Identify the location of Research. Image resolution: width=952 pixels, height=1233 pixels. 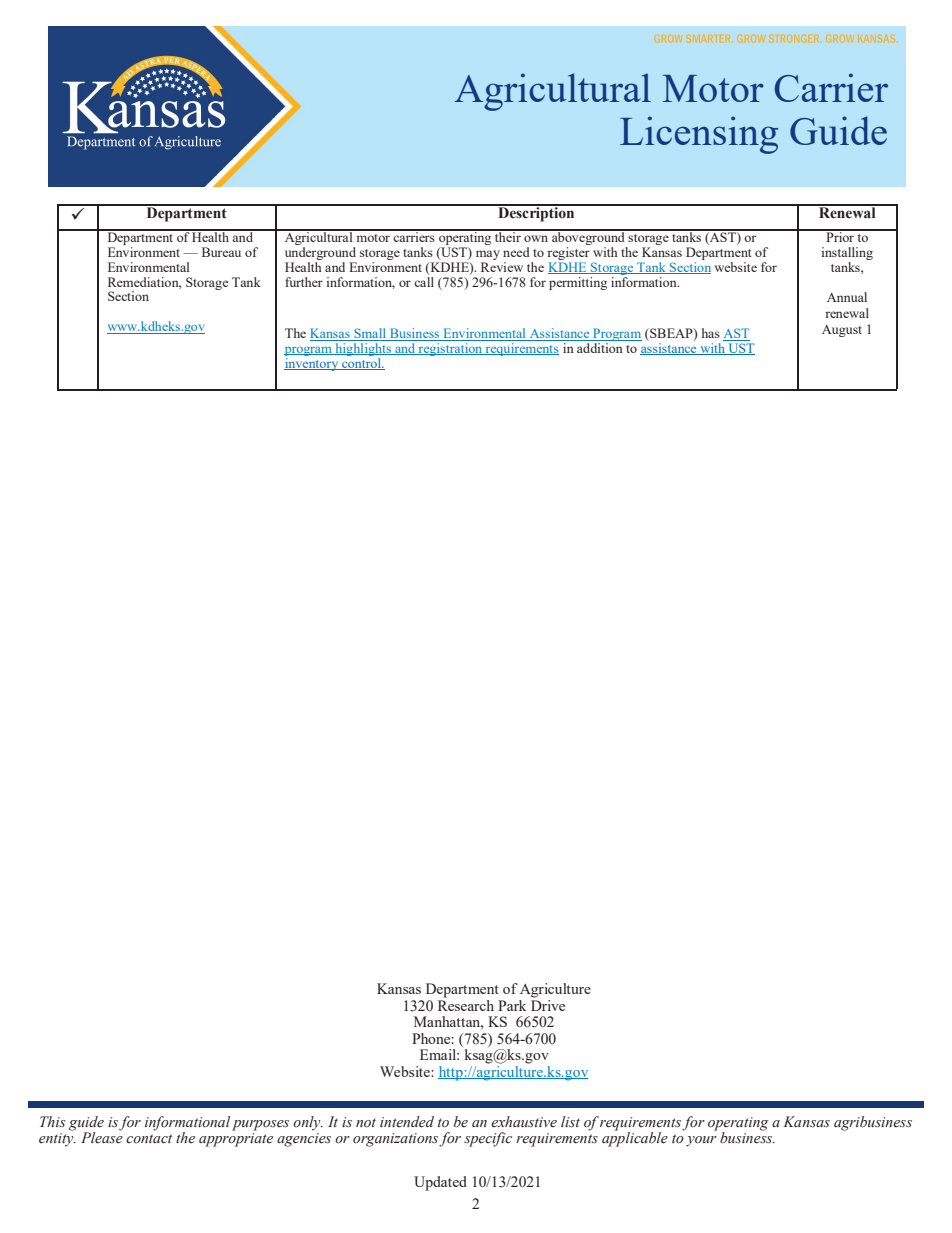
(466, 1004).
